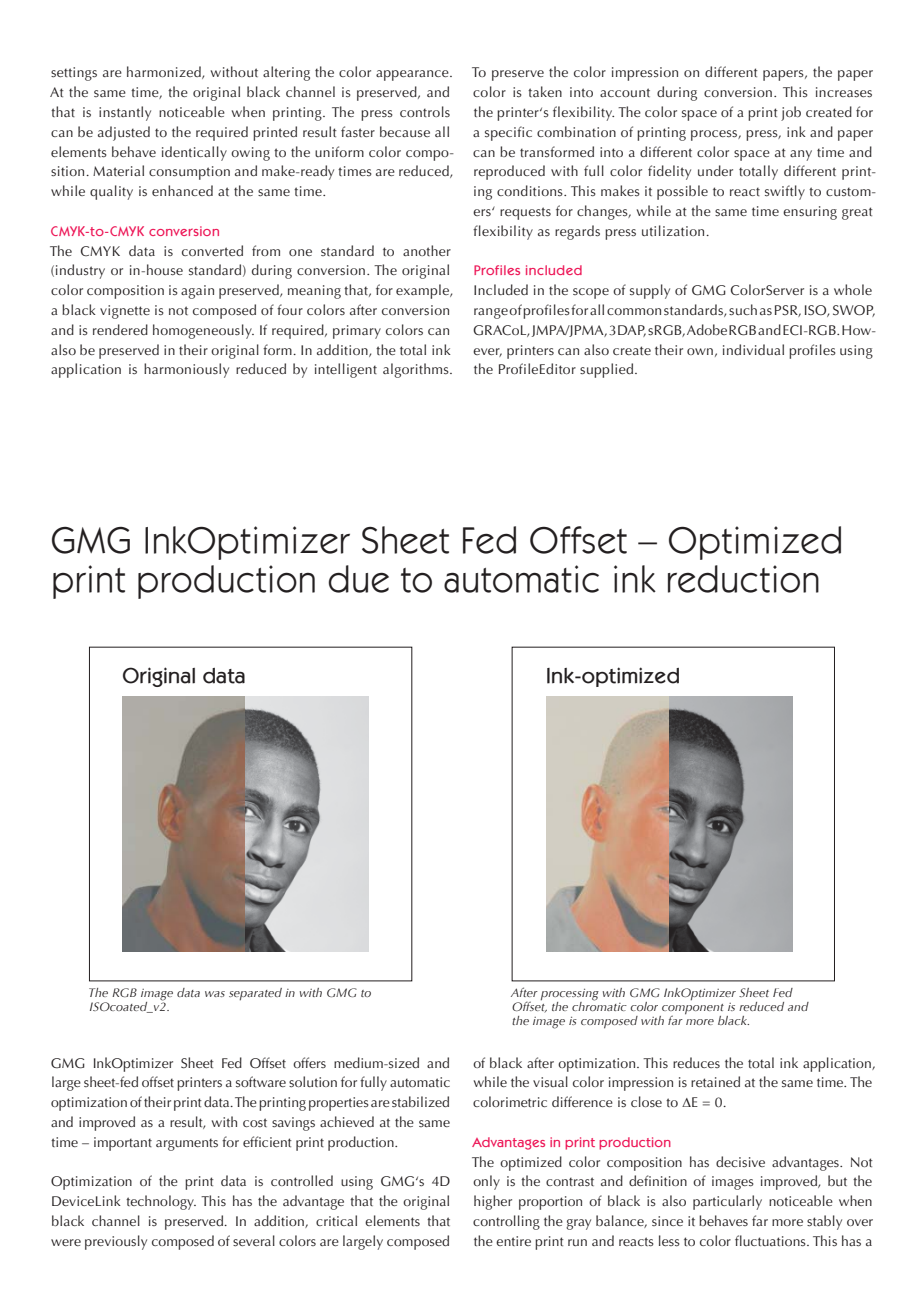 The height and width of the image is (1308, 924). I want to click on algorithms, so click(417, 370).
